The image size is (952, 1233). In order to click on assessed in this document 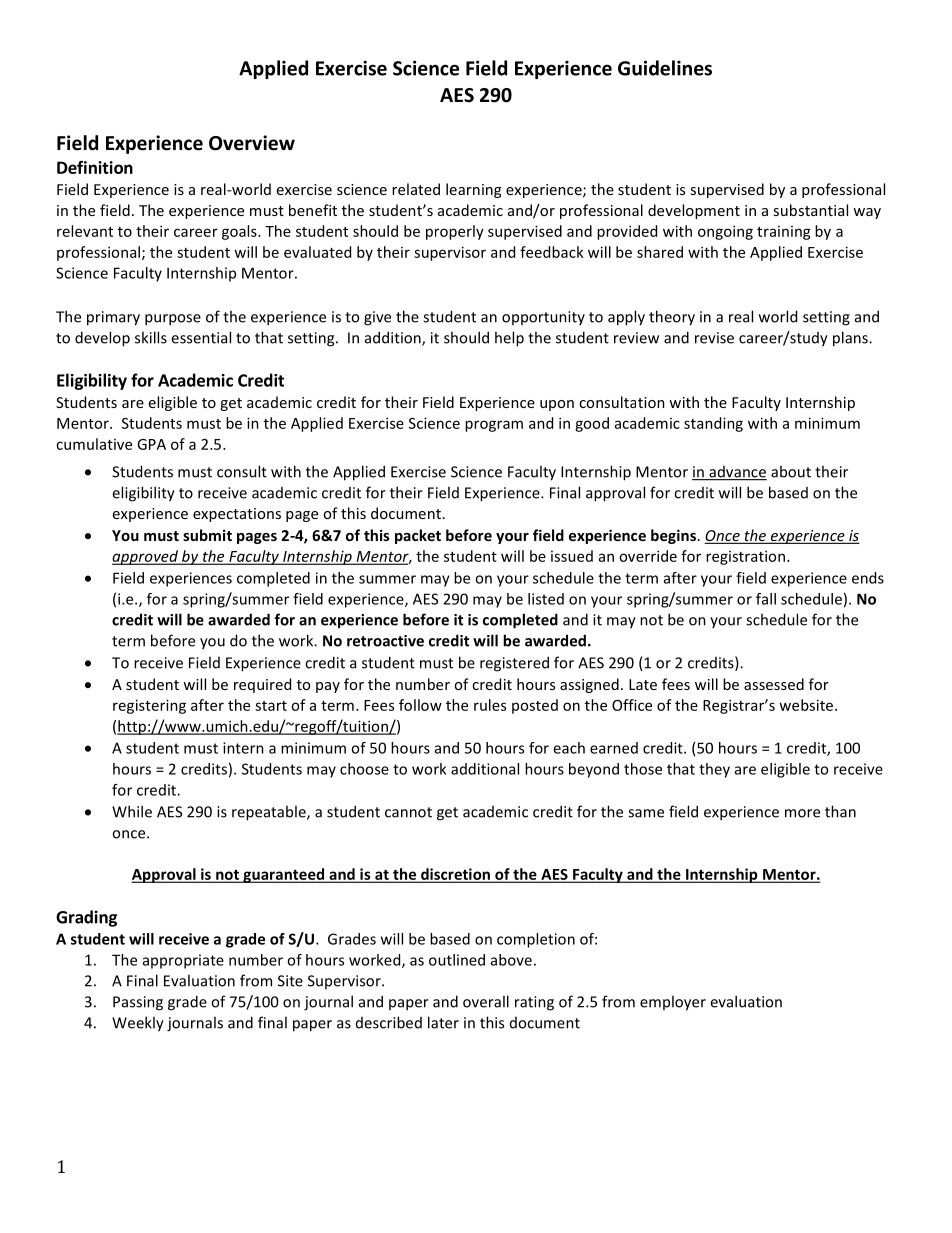, I will do `click(774, 684)`.
